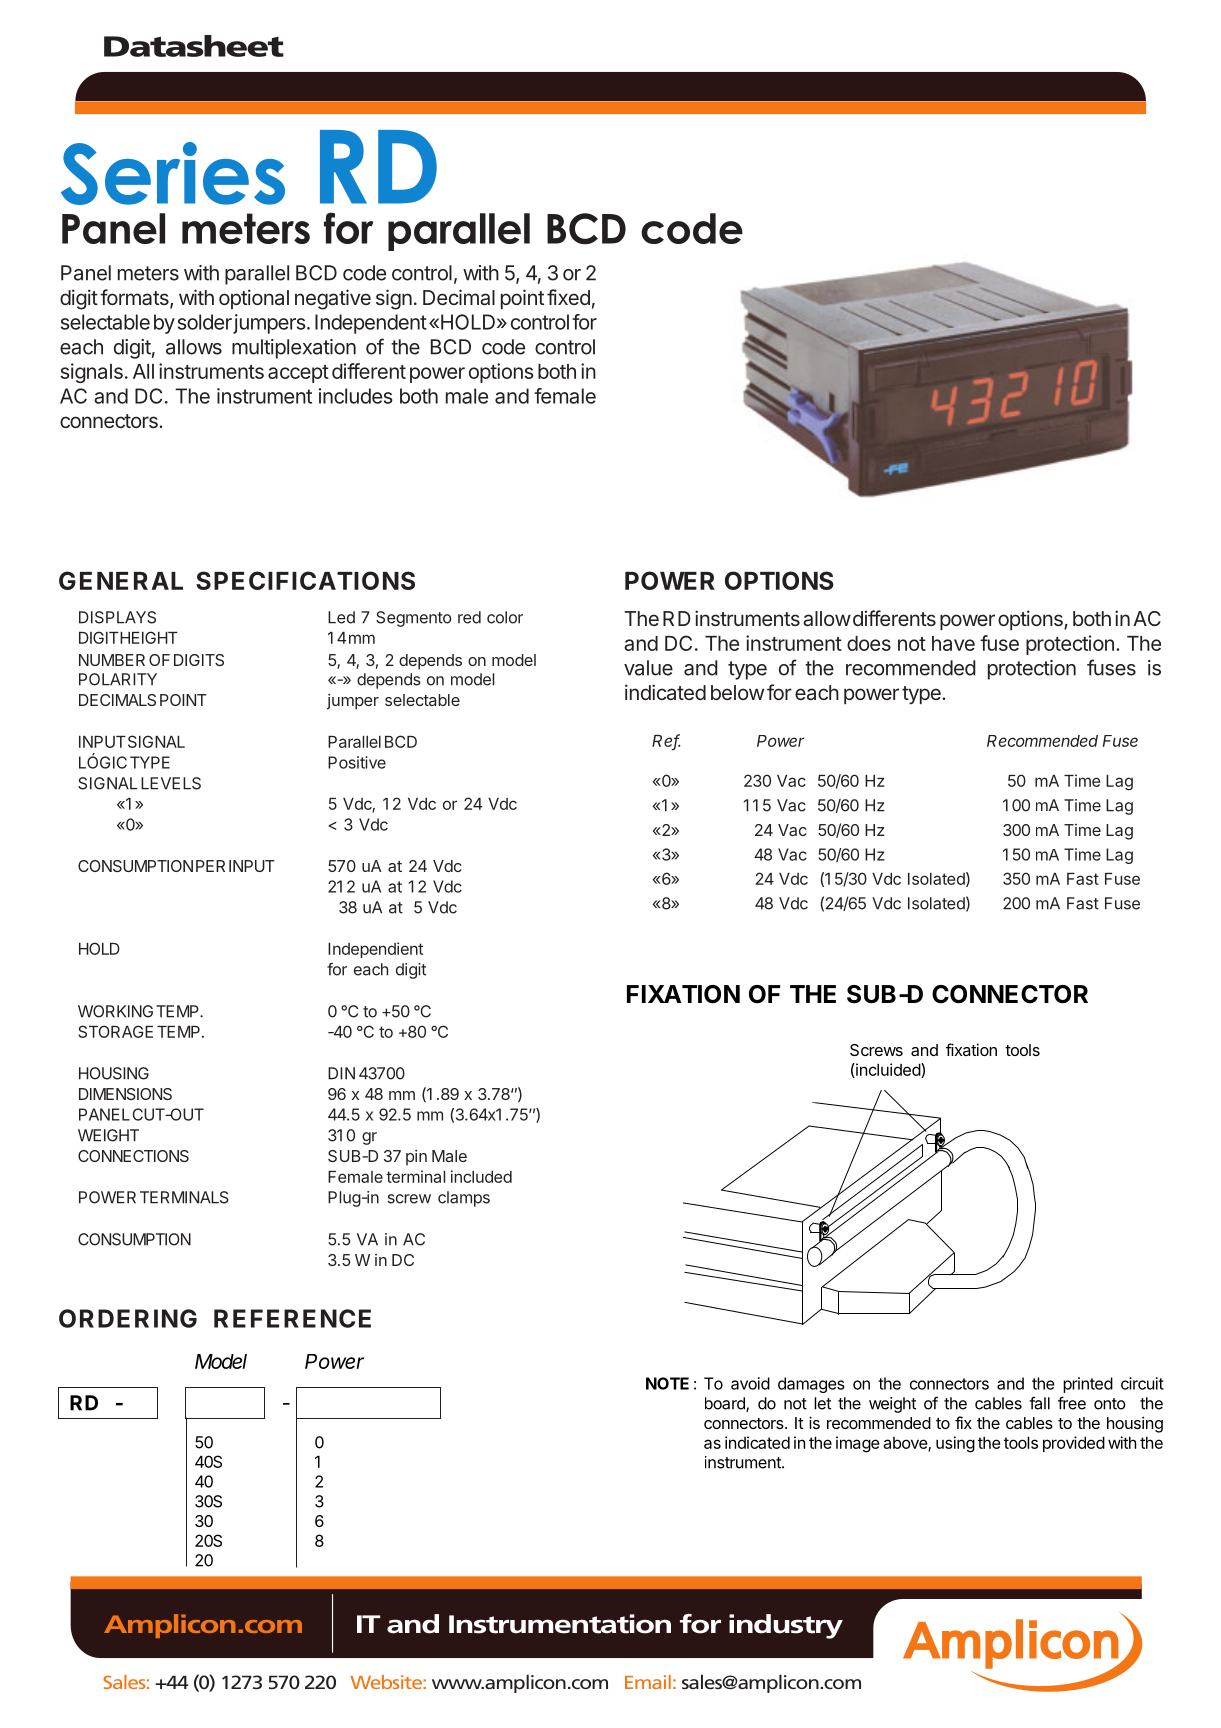 The width and height of the screenshot is (1221, 1728). What do you see at coordinates (1088, 1385) in the screenshot?
I see `printed` at bounding box center [1088, 1385].
